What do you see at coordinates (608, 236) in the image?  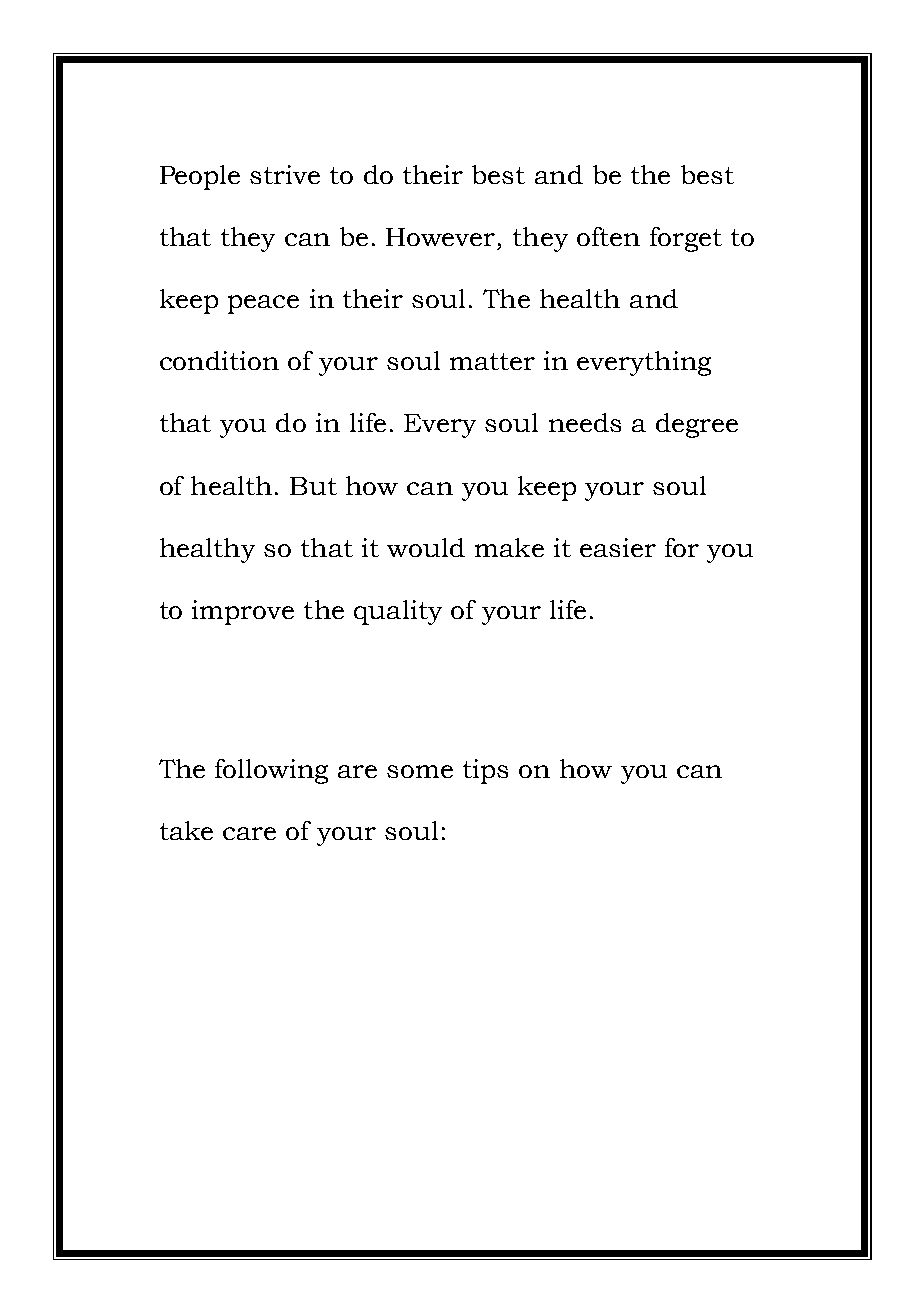 I see `often` at bounding box center [608, 236].
